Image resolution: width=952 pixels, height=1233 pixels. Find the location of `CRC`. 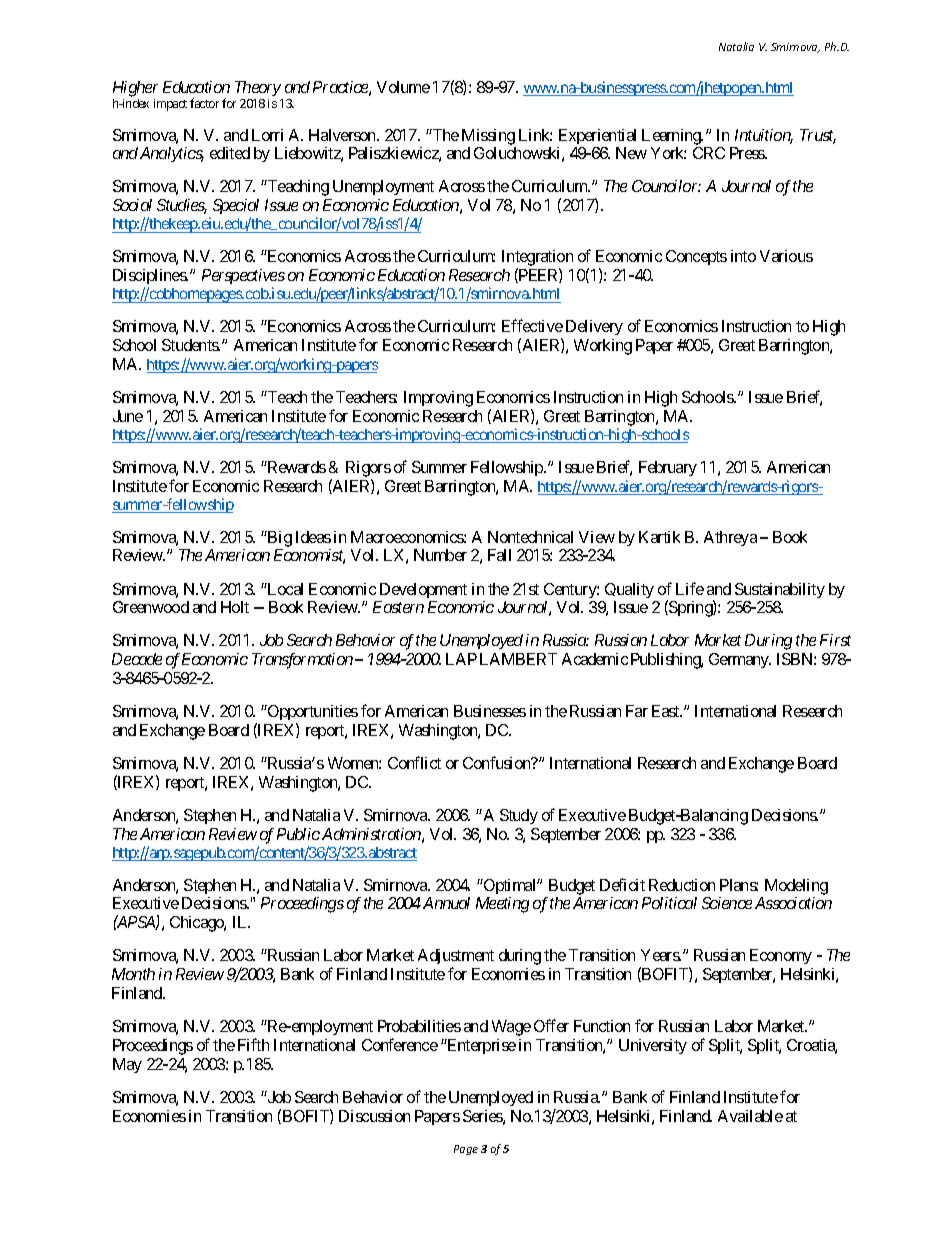

CRC is located at coordinates (709, 153).
